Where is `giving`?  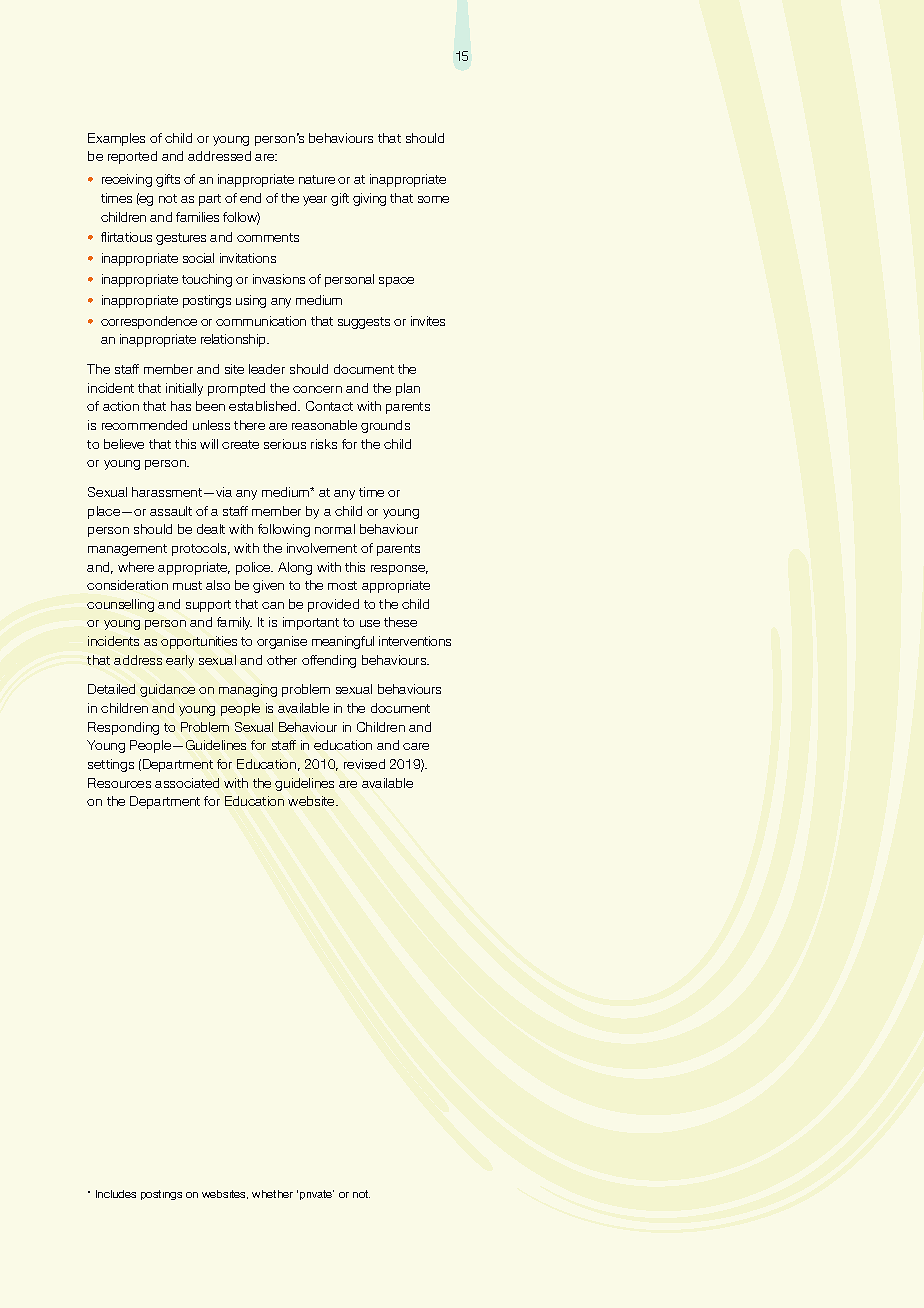
giving is located at coordinates (369, 199).
